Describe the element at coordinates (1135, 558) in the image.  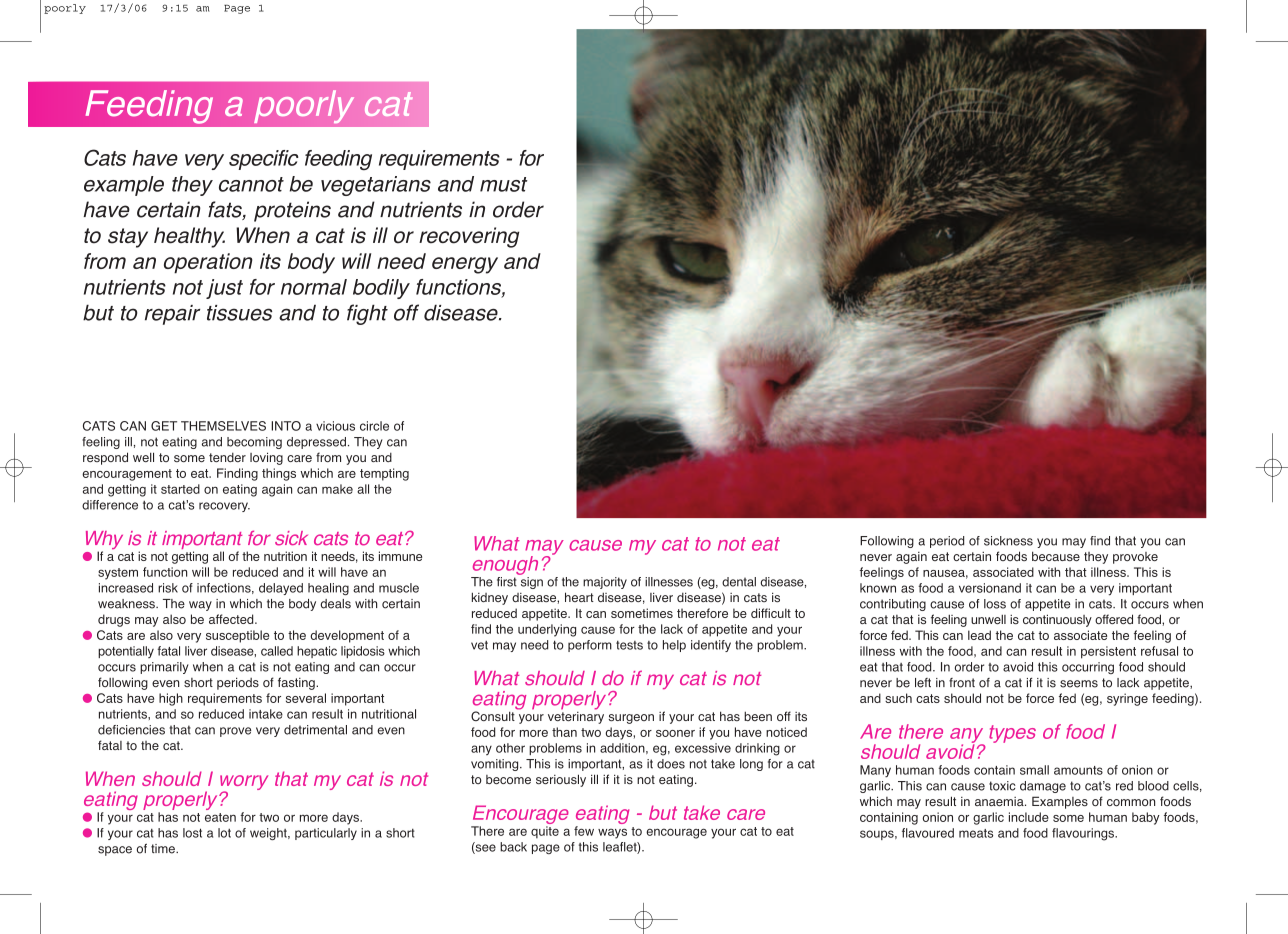
I see `provoke` at that location.
